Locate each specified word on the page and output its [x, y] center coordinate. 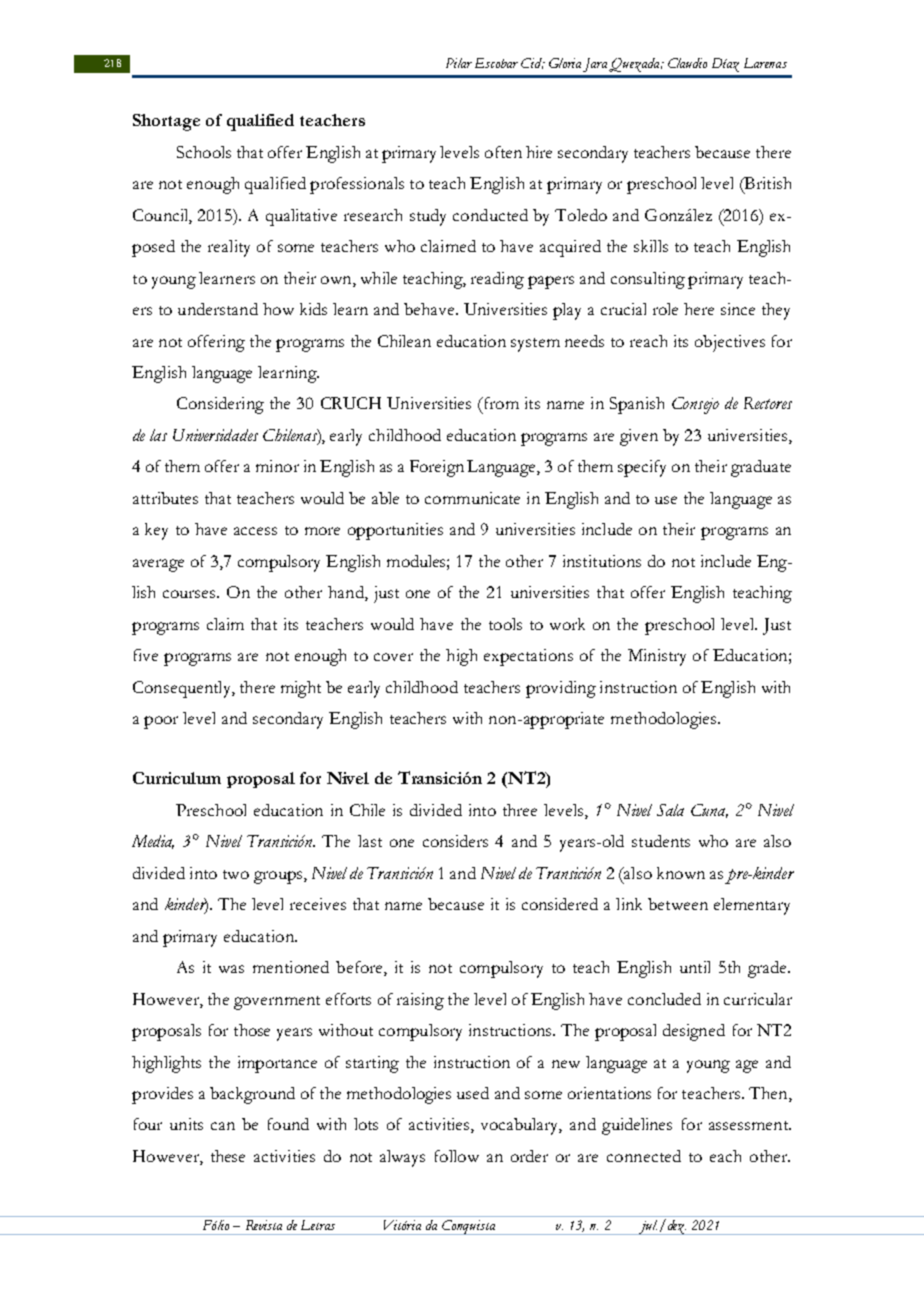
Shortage [166, 122]
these [228, 1156]
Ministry [657, 657]
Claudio [687, 63]
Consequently [183, 689]
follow [457, 1156]
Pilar [459, 63]
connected [644, 1156]
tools [505, 624]
